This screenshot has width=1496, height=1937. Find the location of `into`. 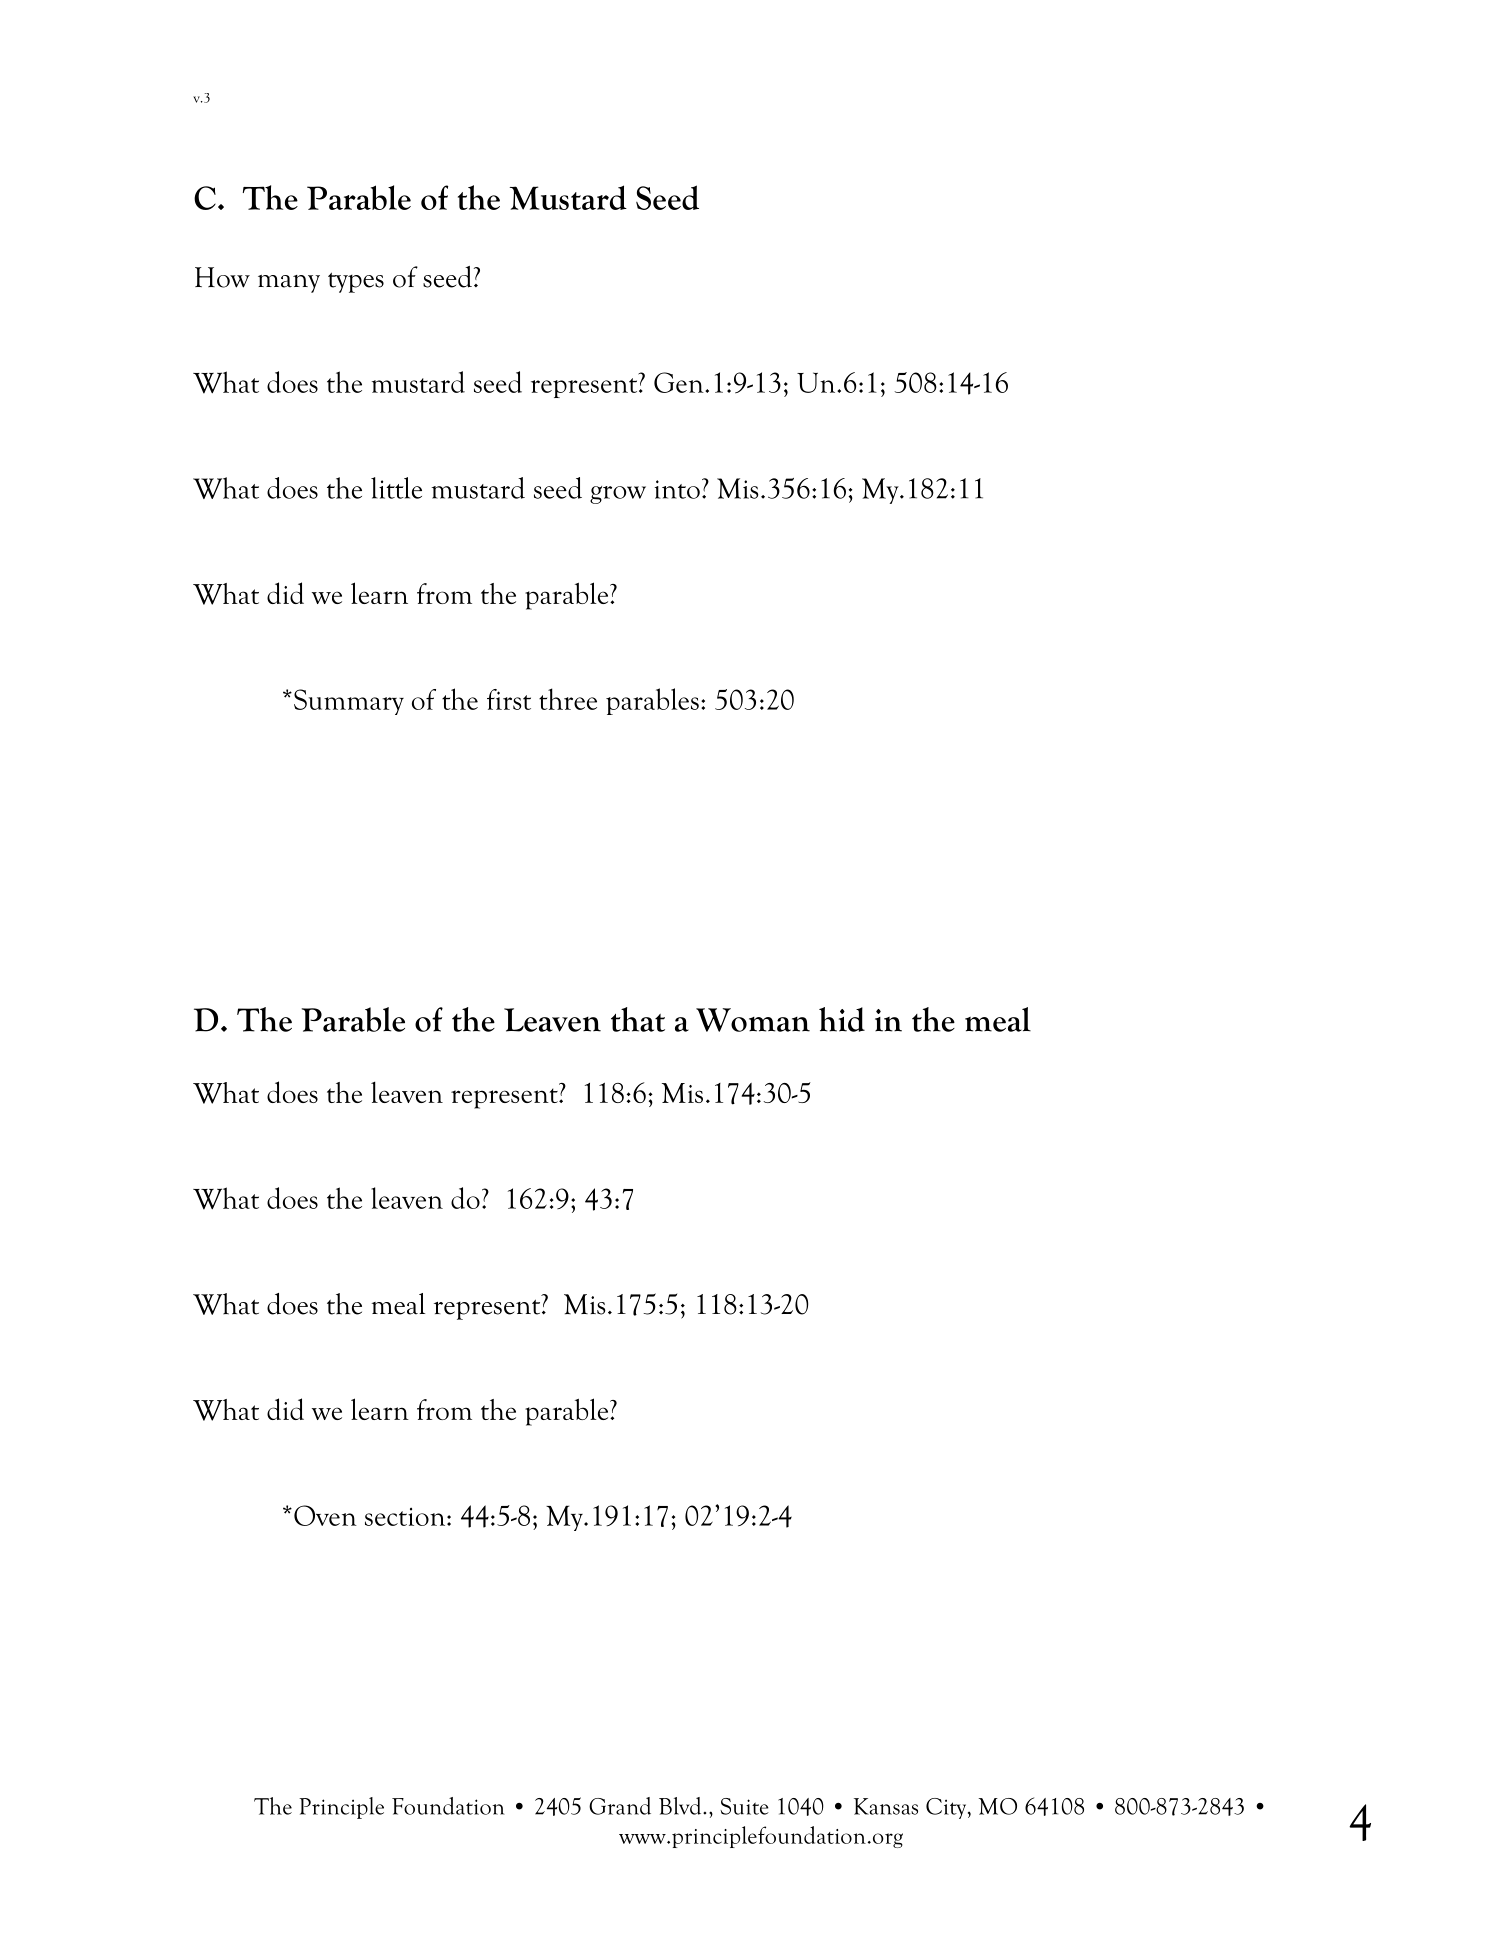

into is located at coordinates (677, 489).
